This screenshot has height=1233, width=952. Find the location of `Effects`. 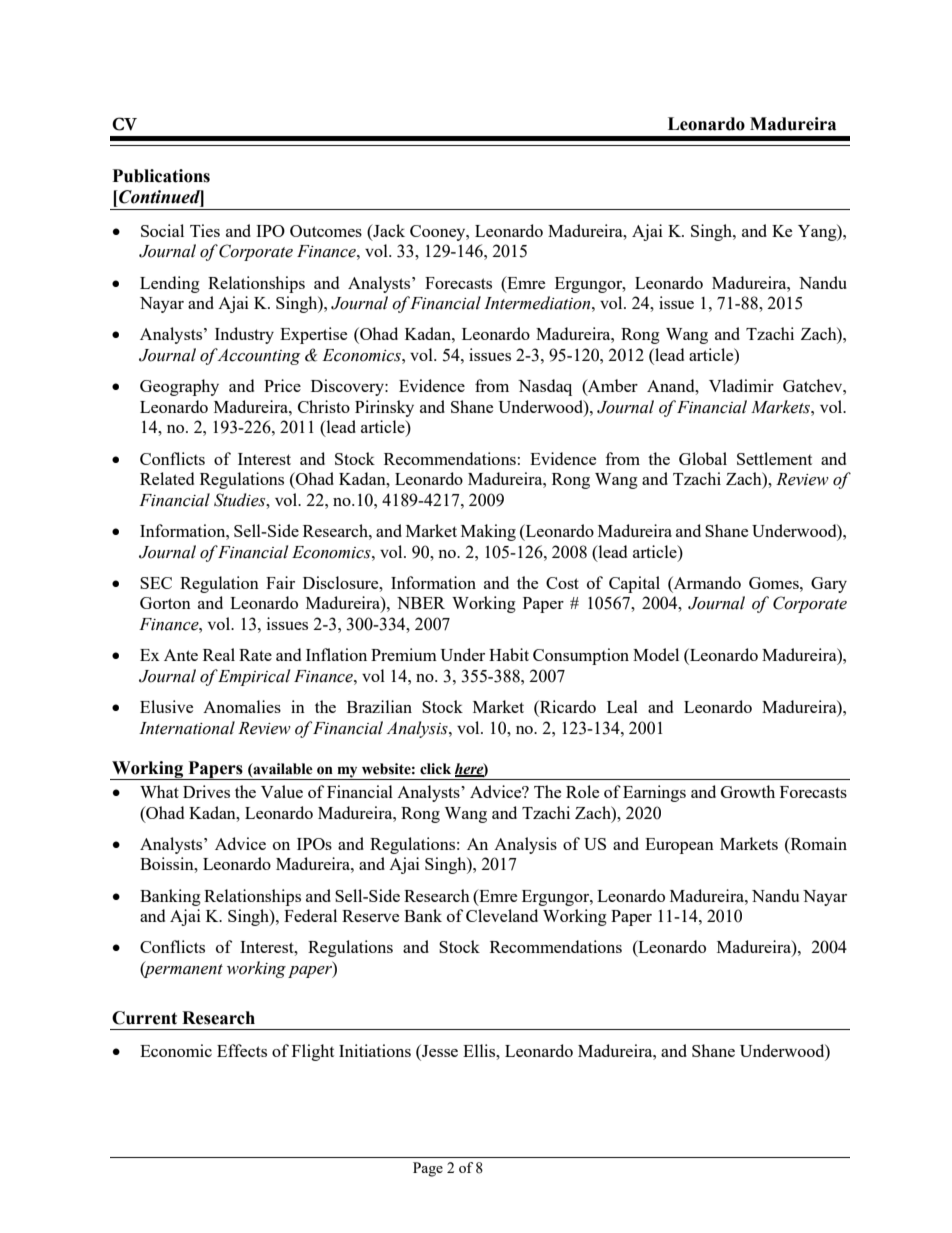

Effects is located at coordinates (242, 1050).
